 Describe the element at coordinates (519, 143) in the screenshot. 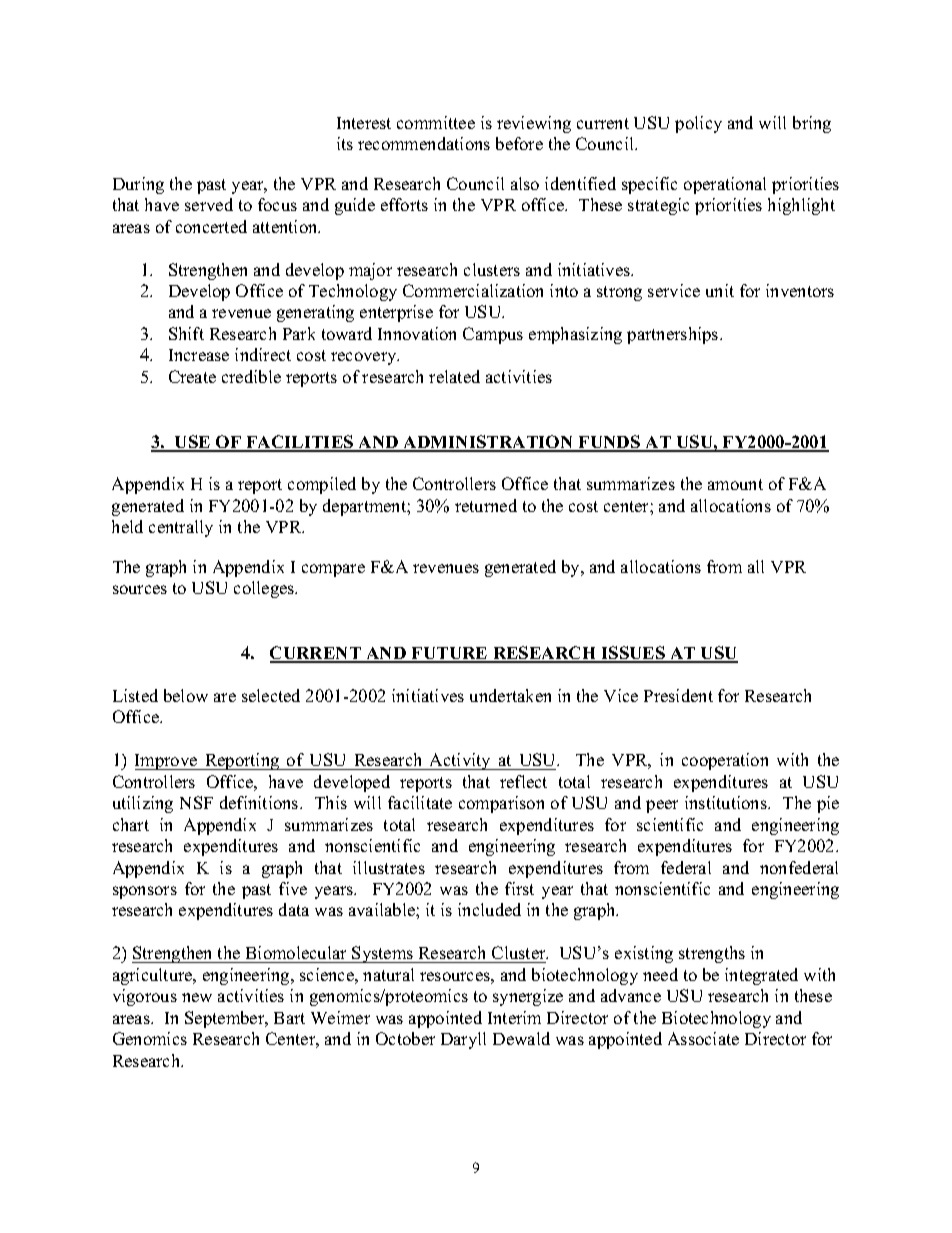

I see `before` at that location.
